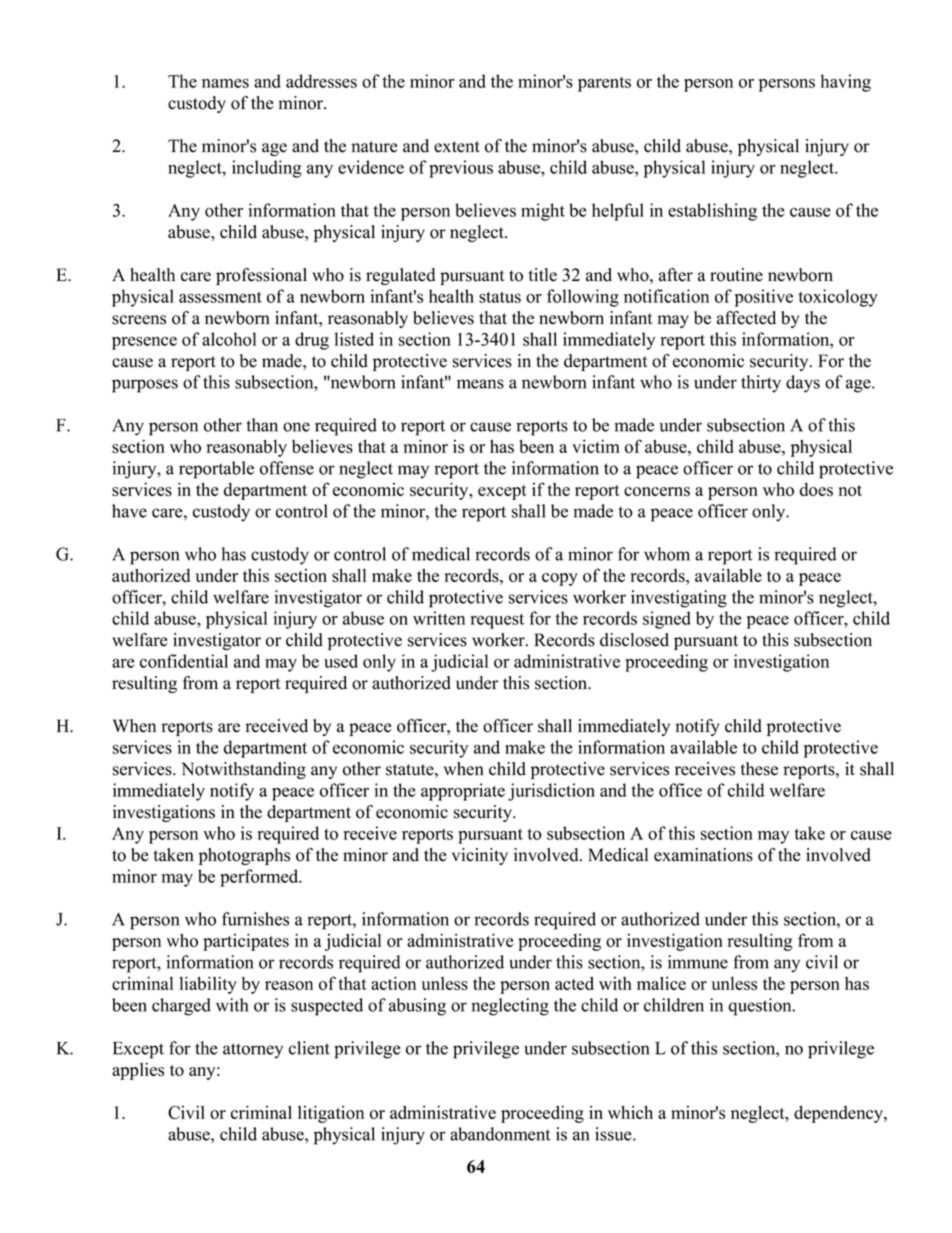 This image has height=1233, width=952. I want to click on appropriate, so click(463, 792).
